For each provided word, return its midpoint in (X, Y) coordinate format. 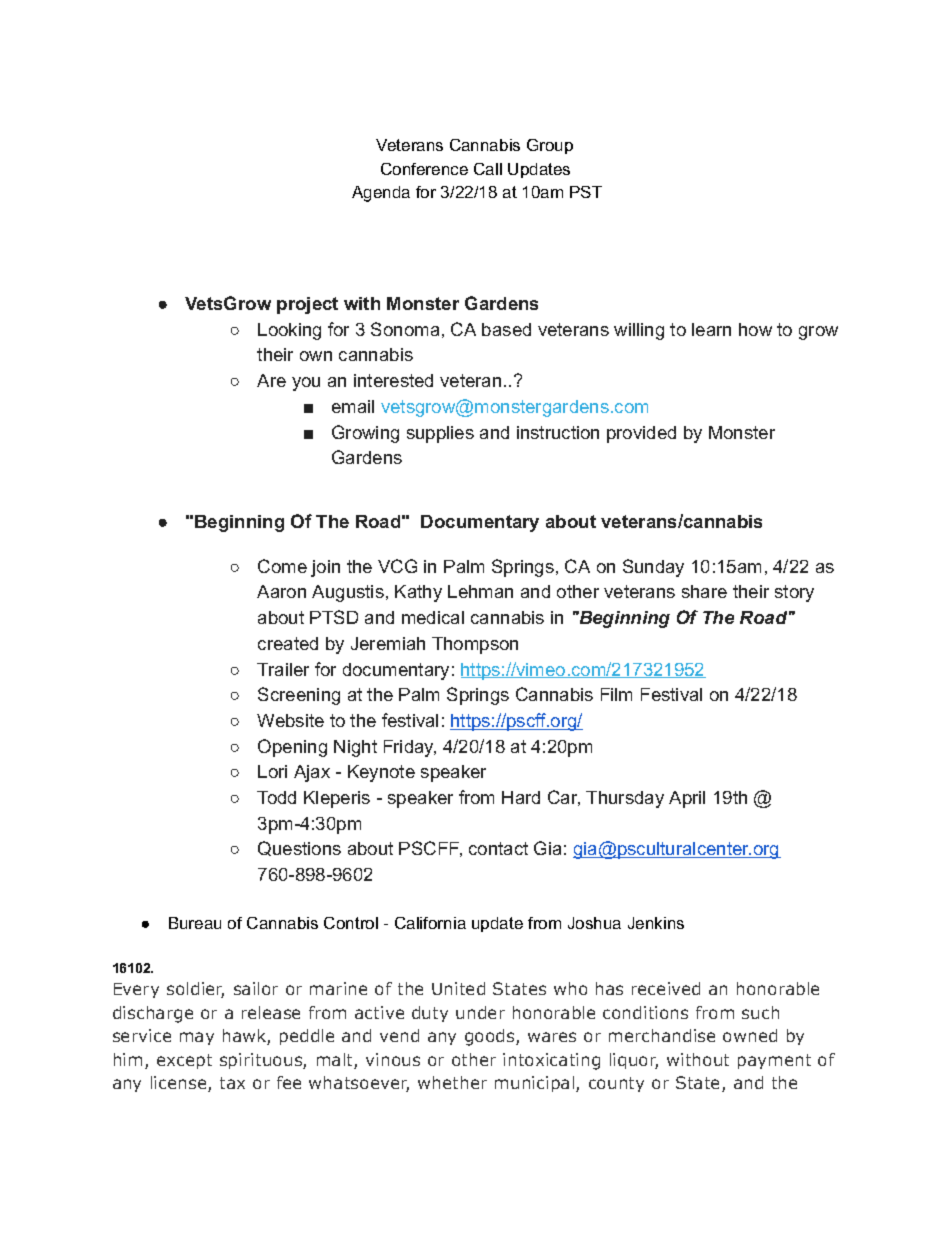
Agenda (381, 194)
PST (586, 192)
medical (433, 617)
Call (488, 169)
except (184, 1061)
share (704, 591)
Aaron (281, 591)
